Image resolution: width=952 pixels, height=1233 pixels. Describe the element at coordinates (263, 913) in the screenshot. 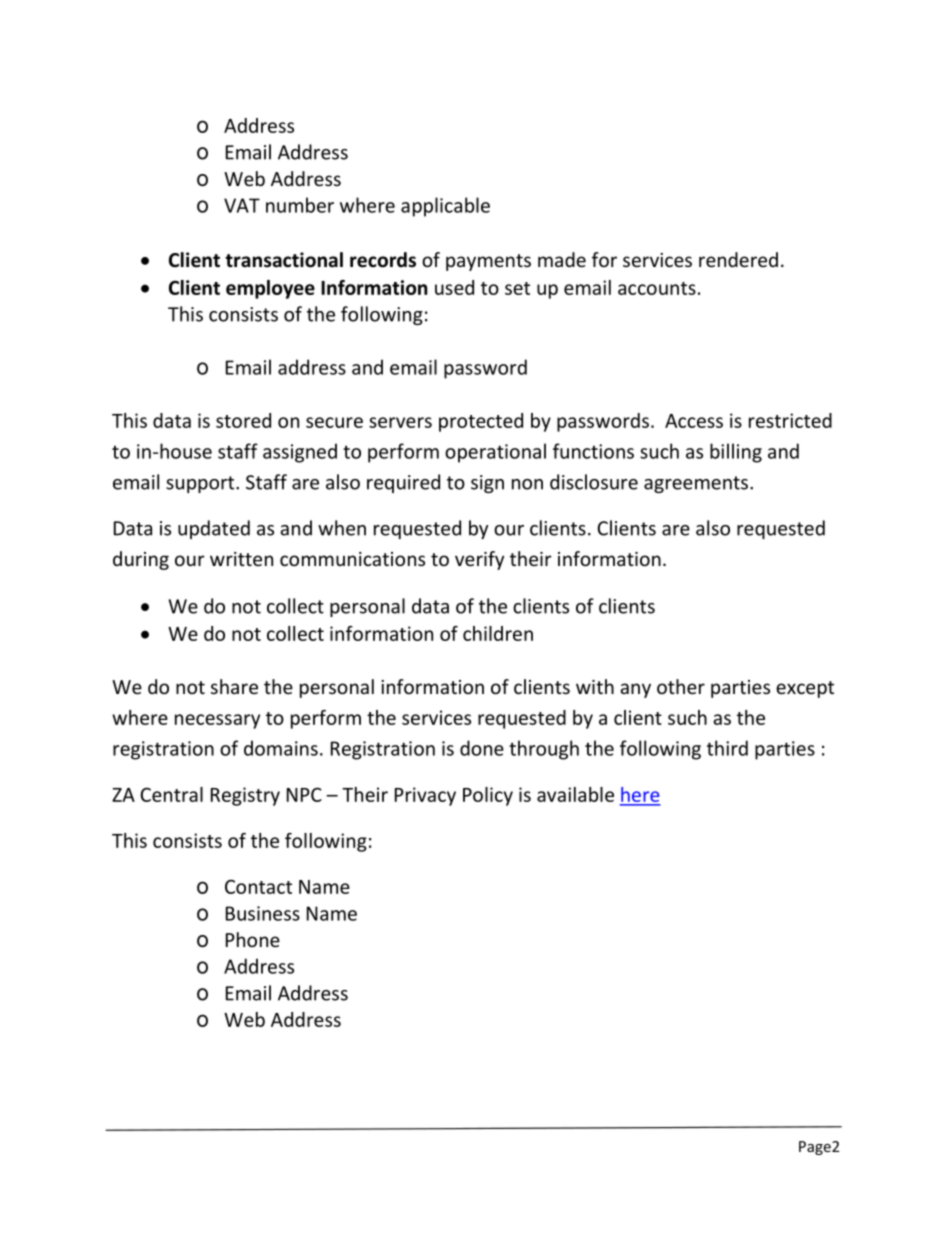

I see `Business` at that location.
